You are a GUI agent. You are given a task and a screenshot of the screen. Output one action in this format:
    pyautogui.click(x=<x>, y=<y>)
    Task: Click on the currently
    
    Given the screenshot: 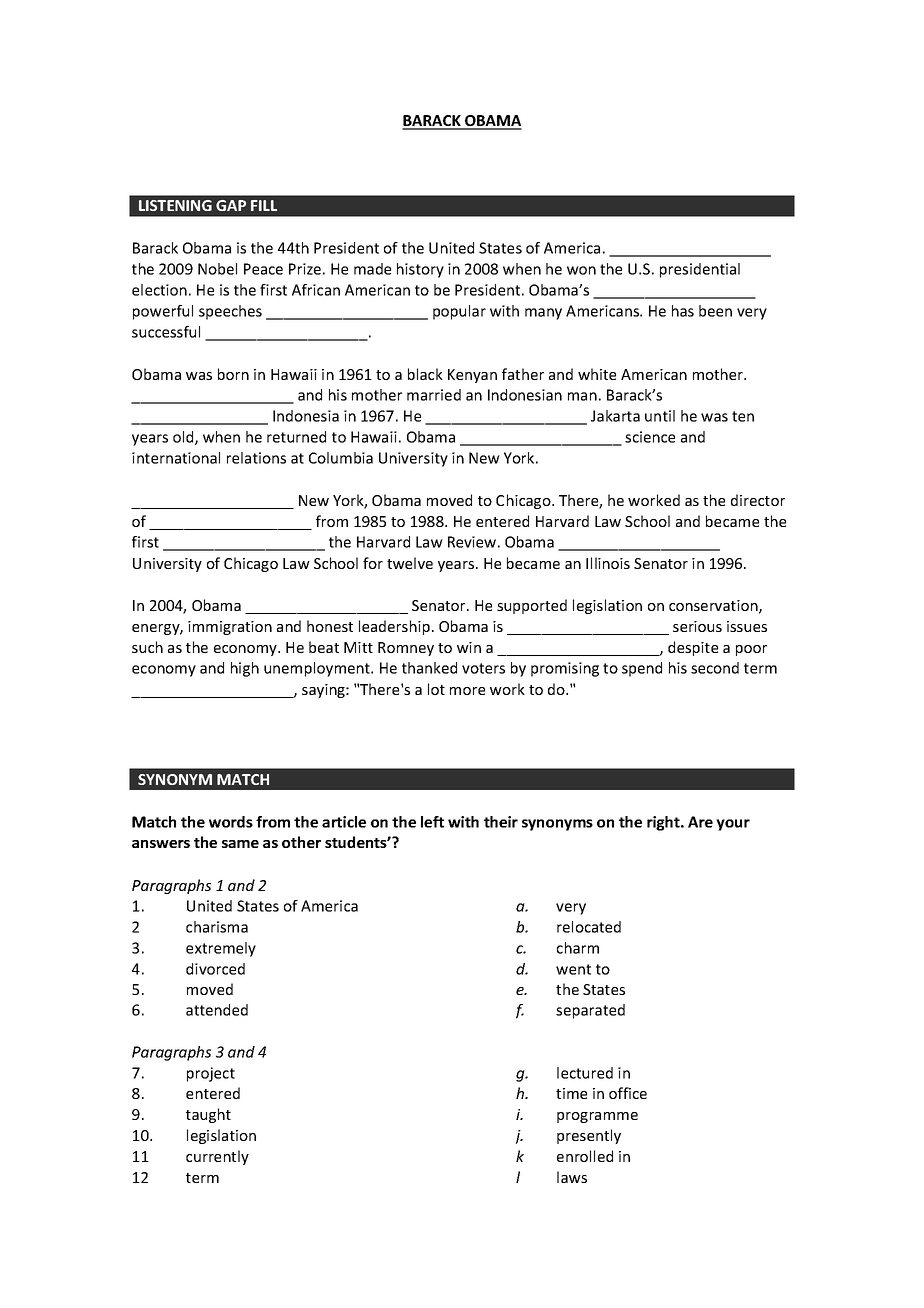 What is the action you would take?
    pyautogui.click(x=217, y=1157)
